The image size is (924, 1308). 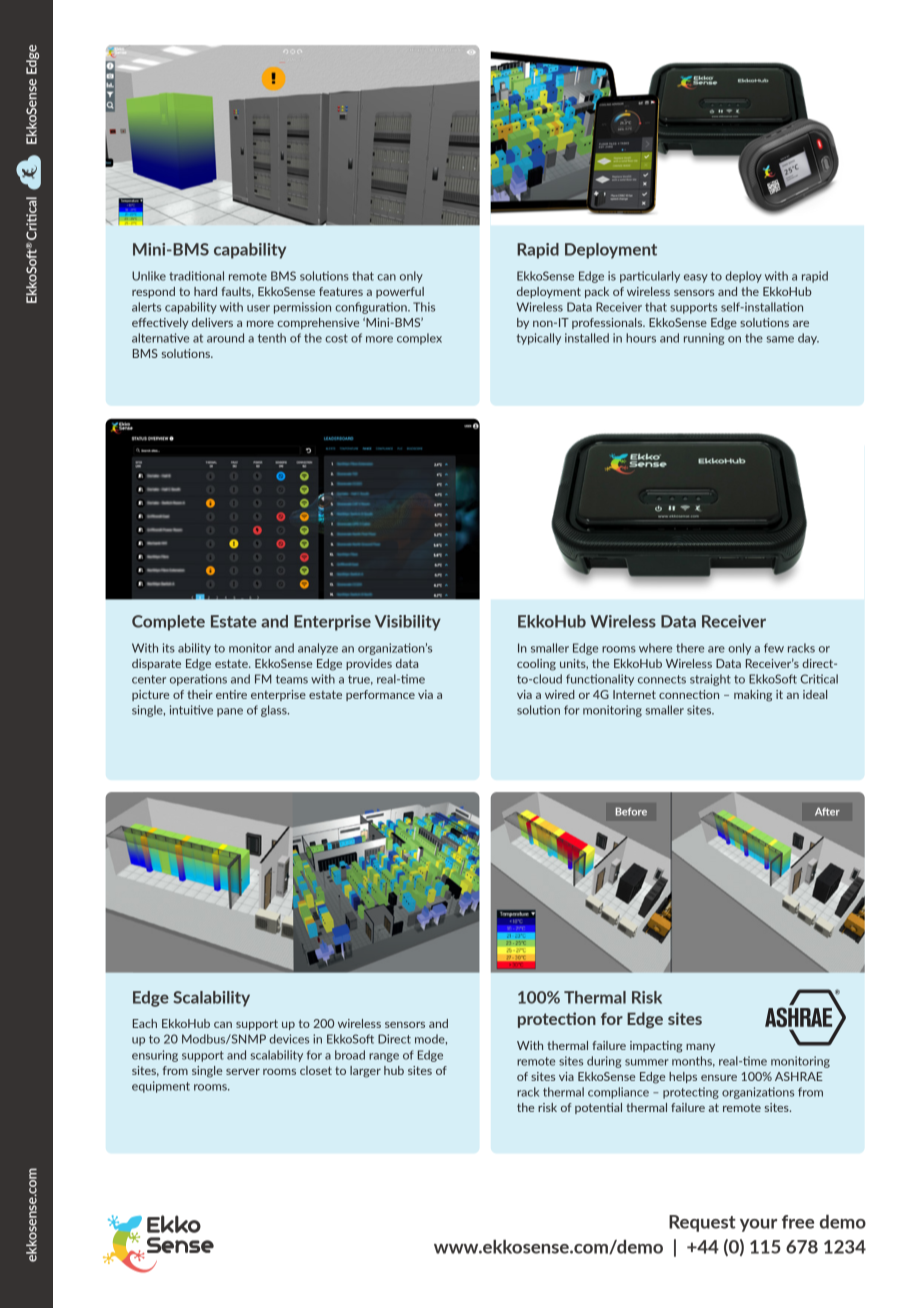 I want to click on making, so click(x=753, y=696).
